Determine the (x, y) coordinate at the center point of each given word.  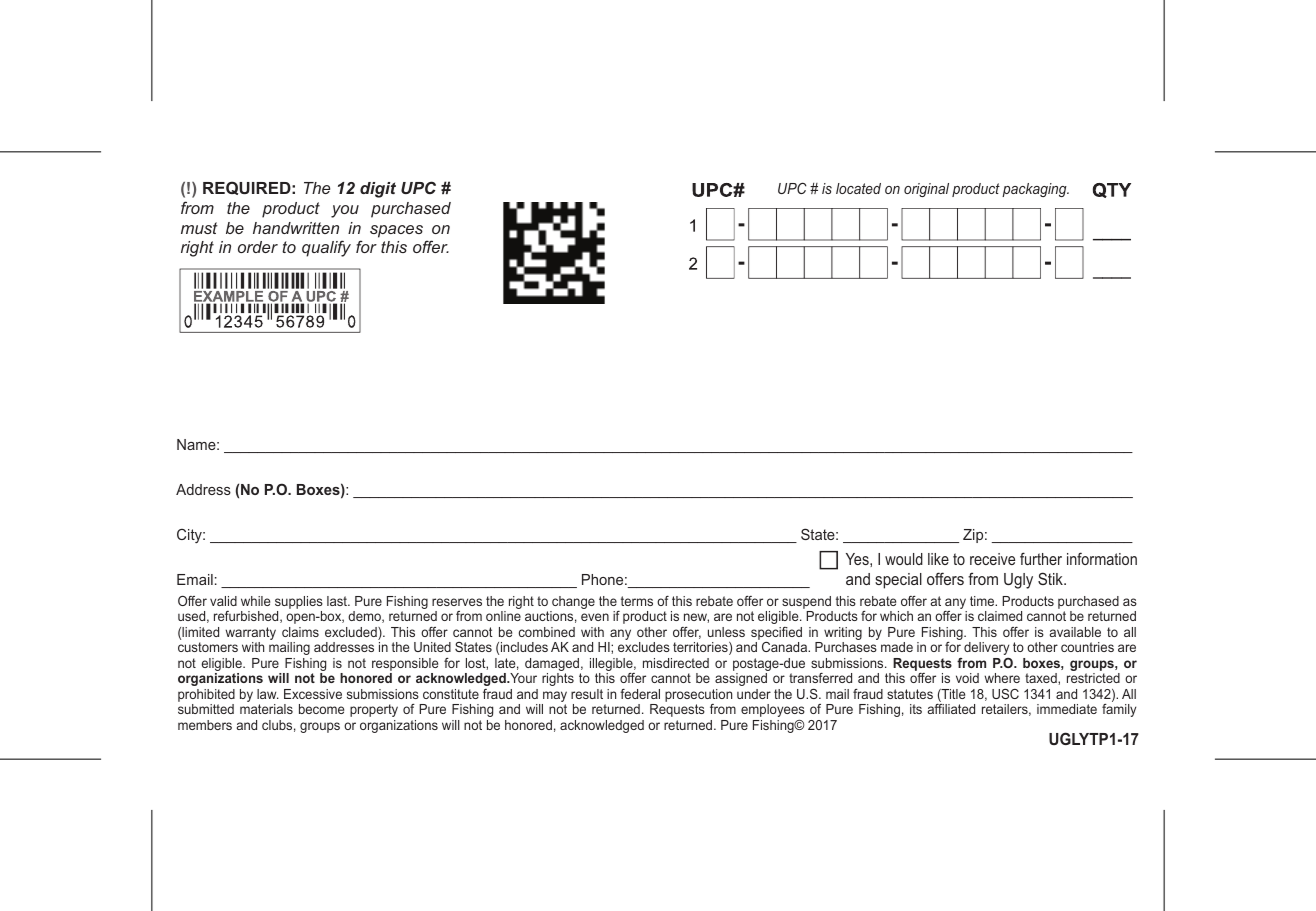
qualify (326, 248)
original (926, 190)
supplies (299, 604)
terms (637, 601)
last (338, 601)
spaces (396, 231)
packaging (1035, 190)
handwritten (296, 228)
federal (640, 694)
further (1041, 558)
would (904, 559)
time (983, 601)
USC (1005, 694)
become (321, 709)
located (858, 188)
